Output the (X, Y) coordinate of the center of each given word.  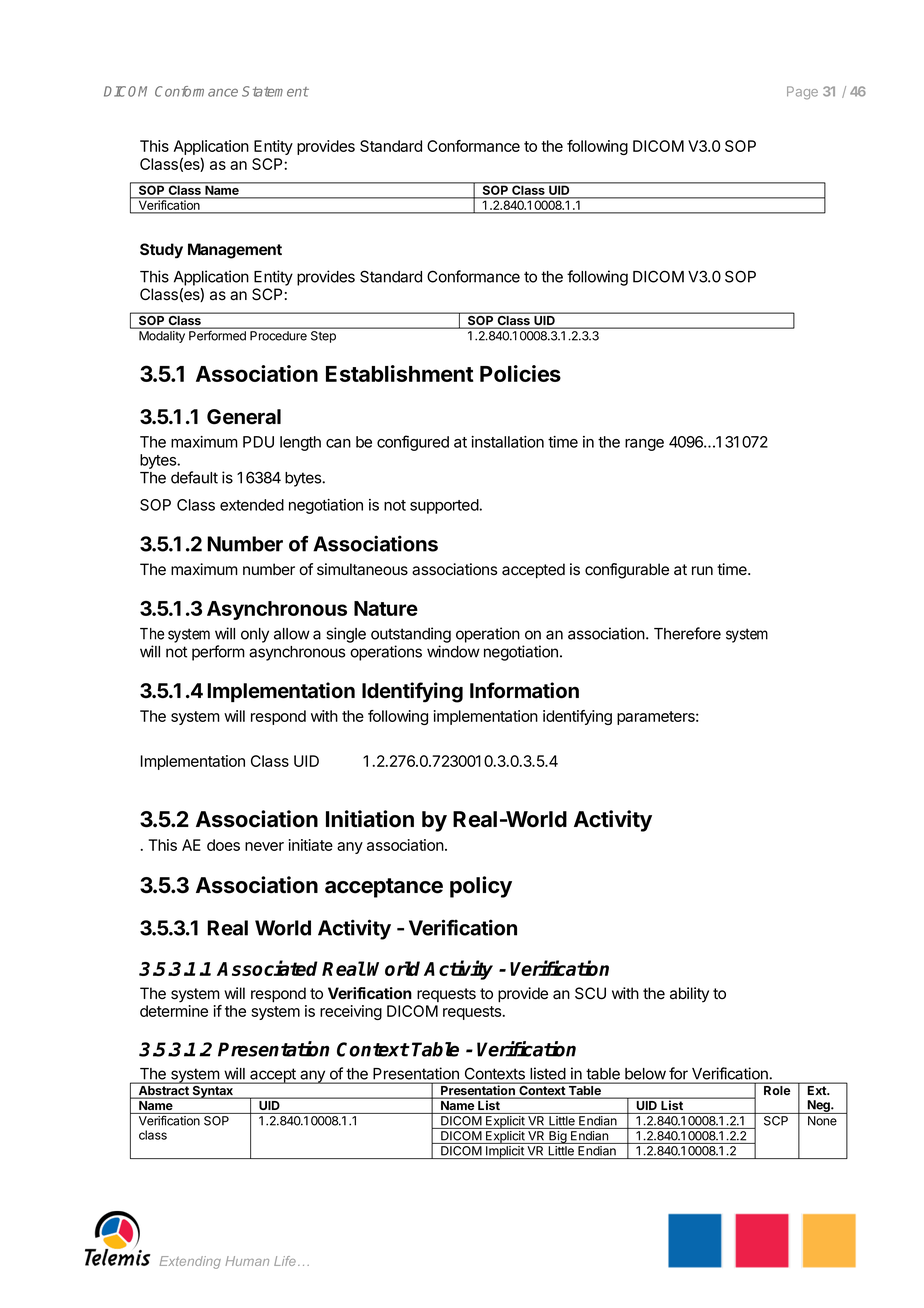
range (644, 445)
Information (524, 690)
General (244, 417)
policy (481, 887)
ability (689, 995)
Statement (275, 91)
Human (247, 1261)
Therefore (687, 633)
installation (507, 442)
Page (802, 93)
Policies (520, 373)
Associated (267, 968)
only (255, 635)
